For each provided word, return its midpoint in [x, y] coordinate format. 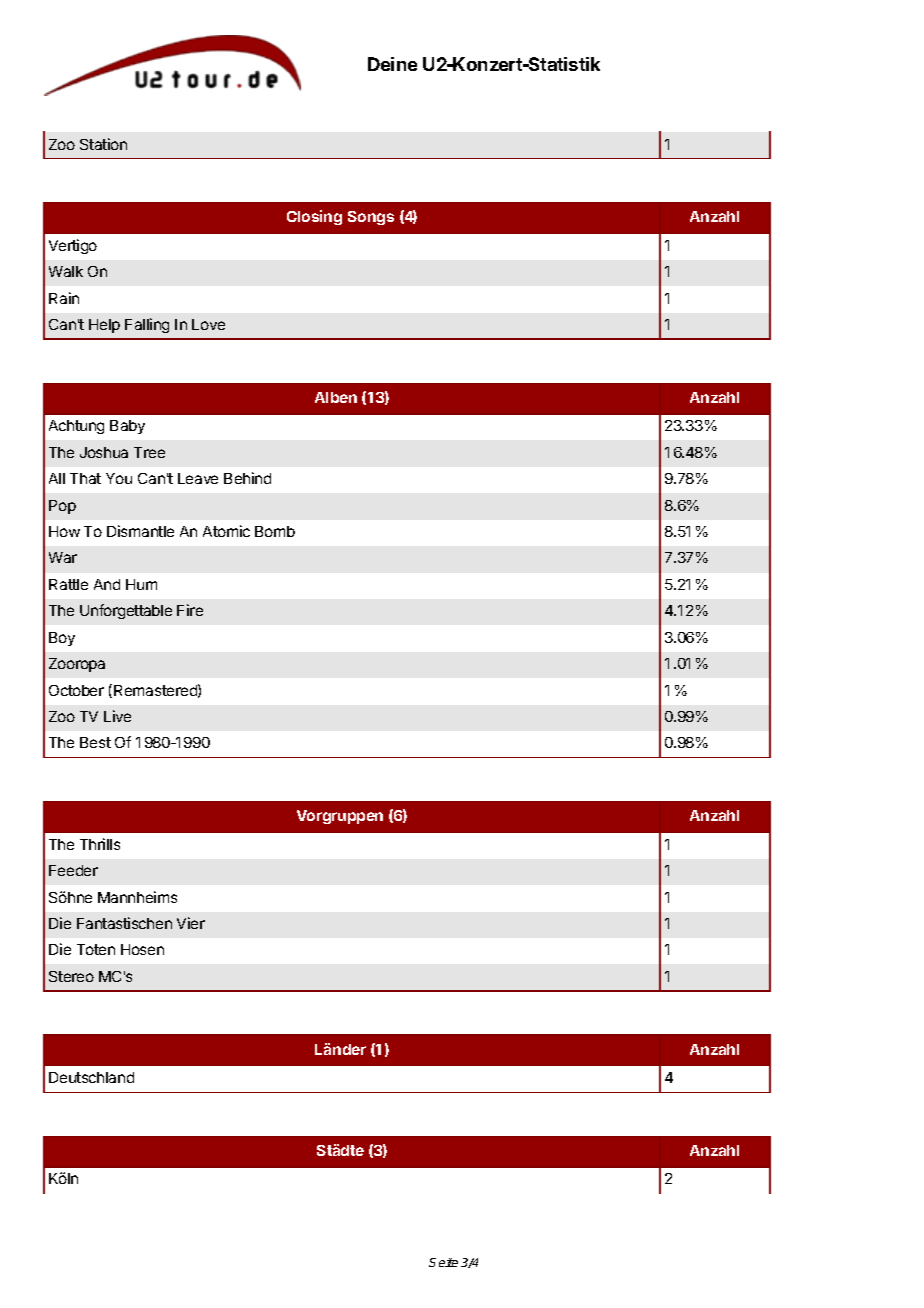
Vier [191, 923]
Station [103, 144]
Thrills [100, 844]
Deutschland [91, 1077]
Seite [443, 1262]
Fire [190, 610]
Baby [127, 427]
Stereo [71, 976]
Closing [314, 217]
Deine [392, 64]
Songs [371, 218]
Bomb [275, 531]
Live [117, 716]
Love [208, 324]
